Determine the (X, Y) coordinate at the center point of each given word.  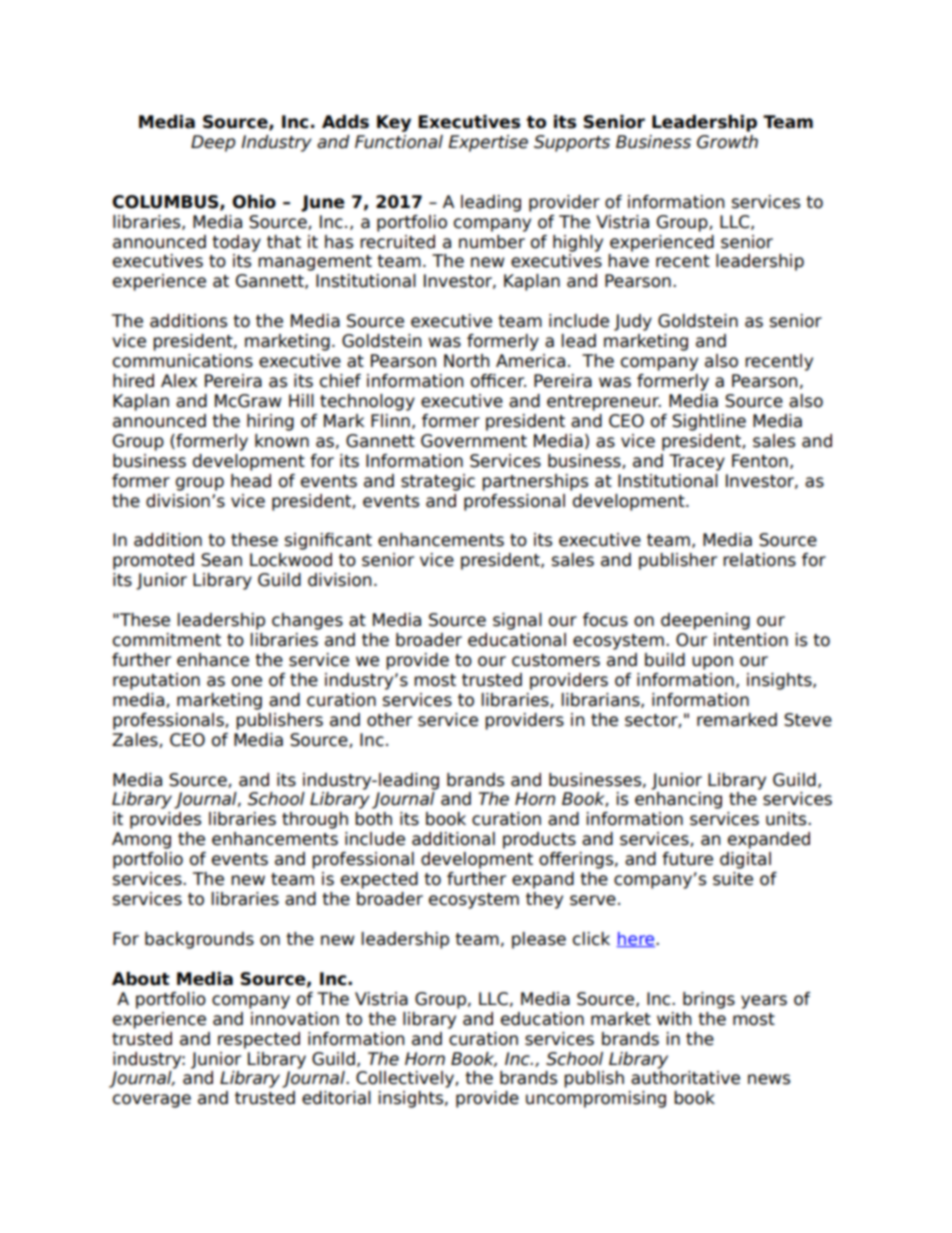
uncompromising (596, 1099)
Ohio (254, 202)
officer (498, 381)
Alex (179, 381)
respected (259, 1040)
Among (141, 840)
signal (517, 621)
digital (745, 860)
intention (751, 640)
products (539, 840)
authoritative (685, 1078)
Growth (727, 142)
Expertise (488, 143)
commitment (167, 640)
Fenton (760, 461)
